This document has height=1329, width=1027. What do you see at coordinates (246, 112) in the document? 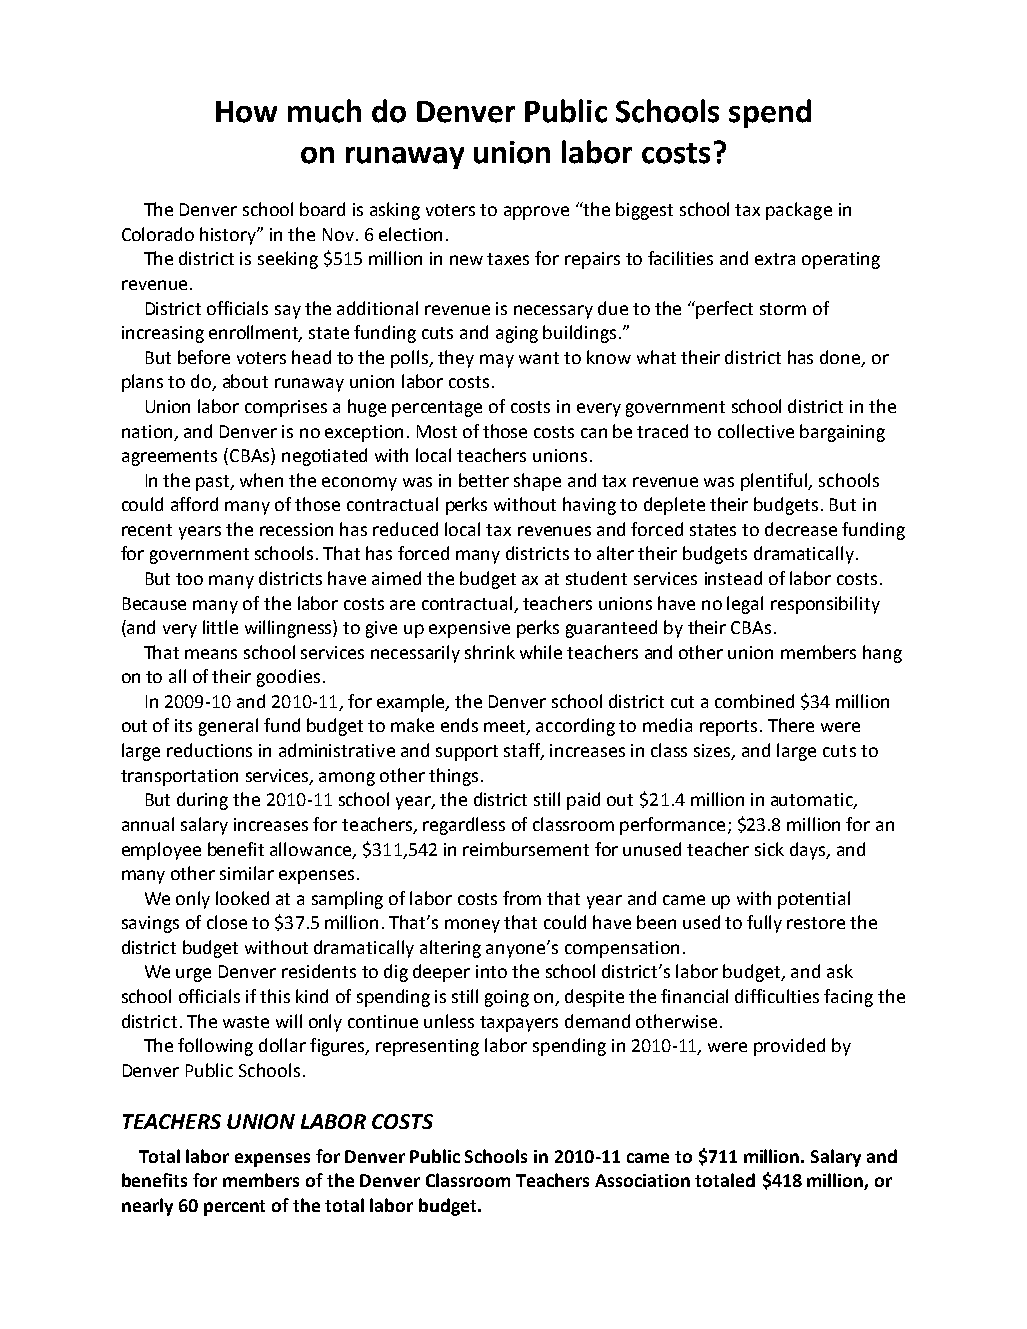
I see `How` at bounding box center [246, 112].
